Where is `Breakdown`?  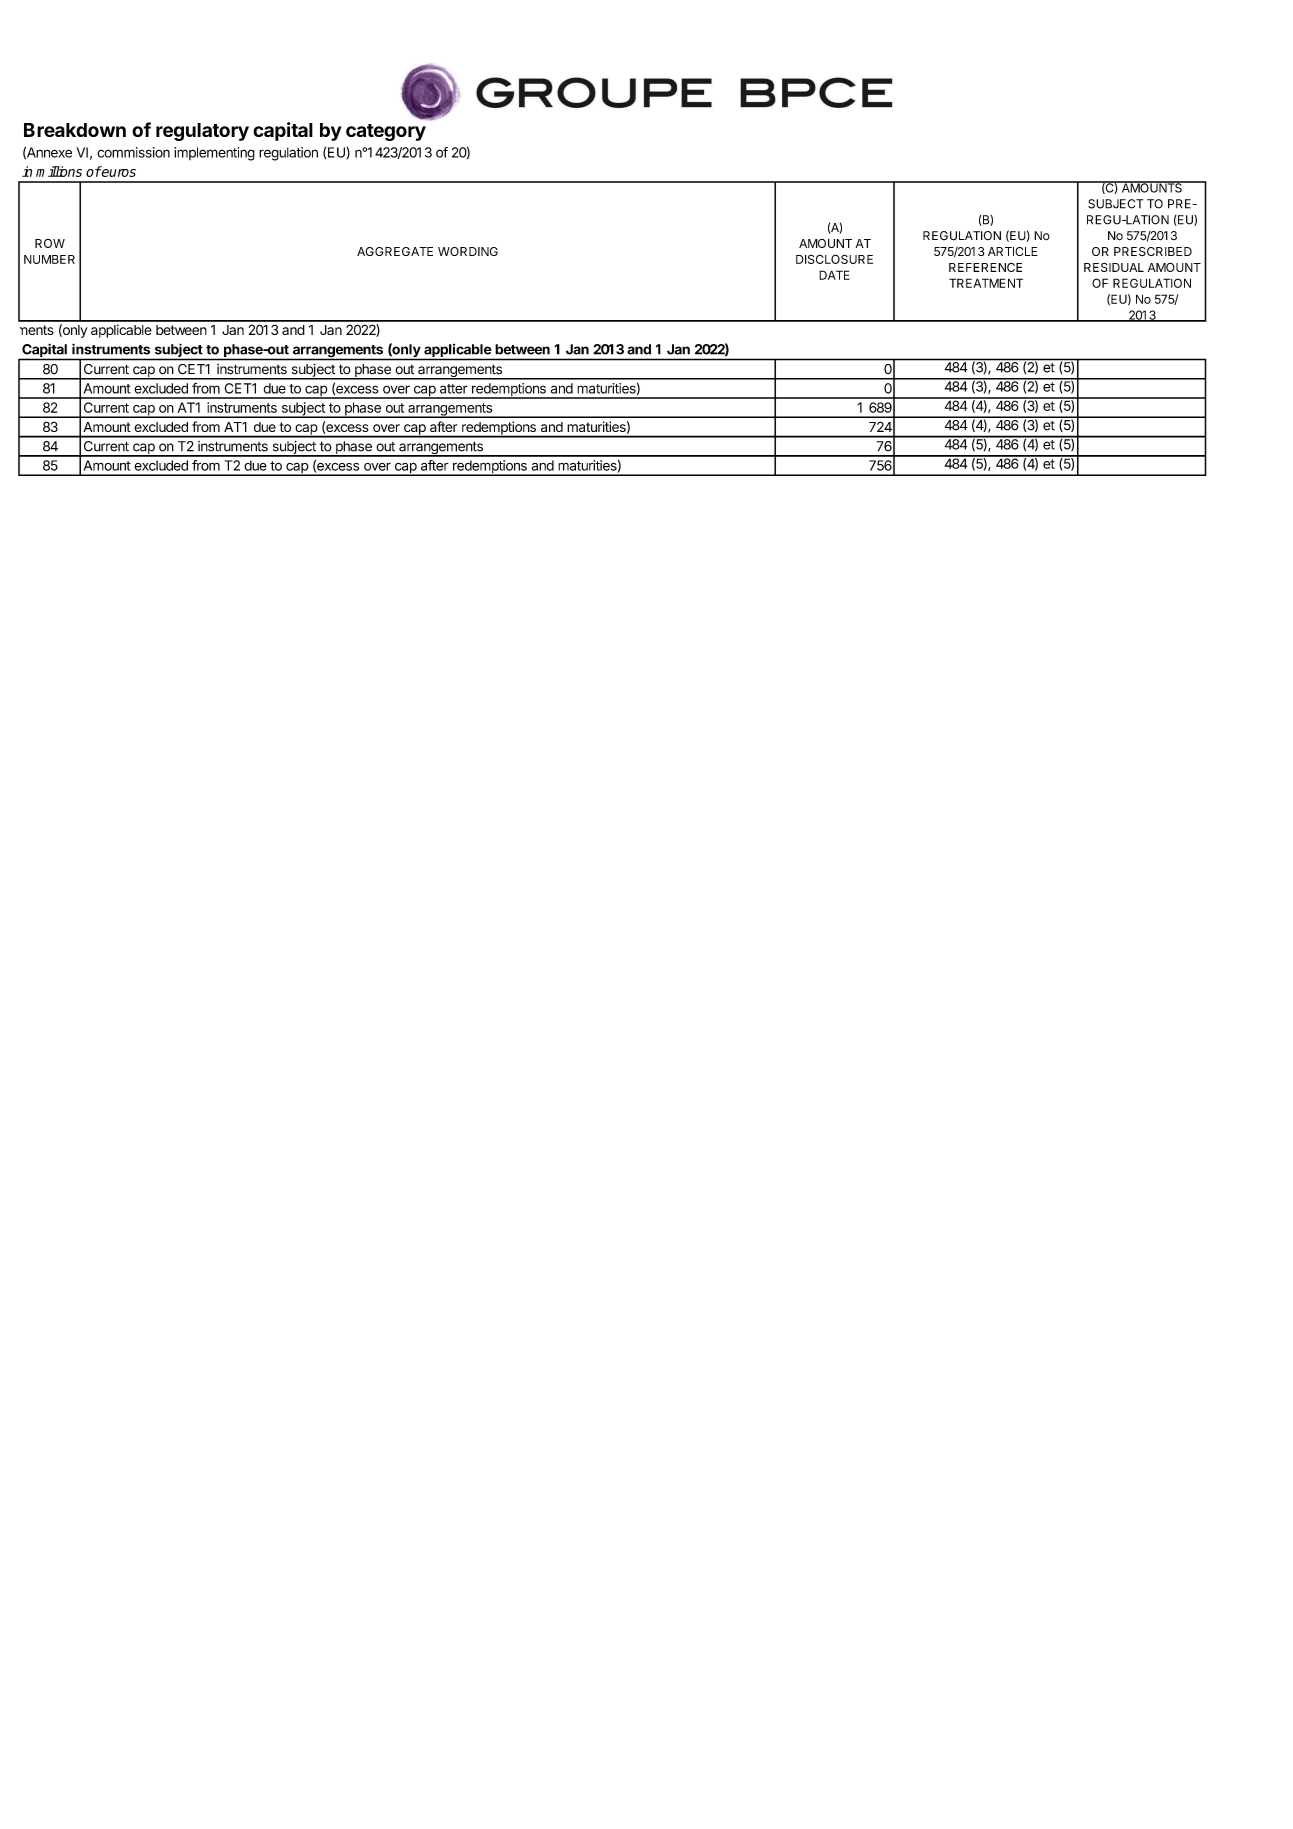
Breakdown is located at coordinates (75, 130).
